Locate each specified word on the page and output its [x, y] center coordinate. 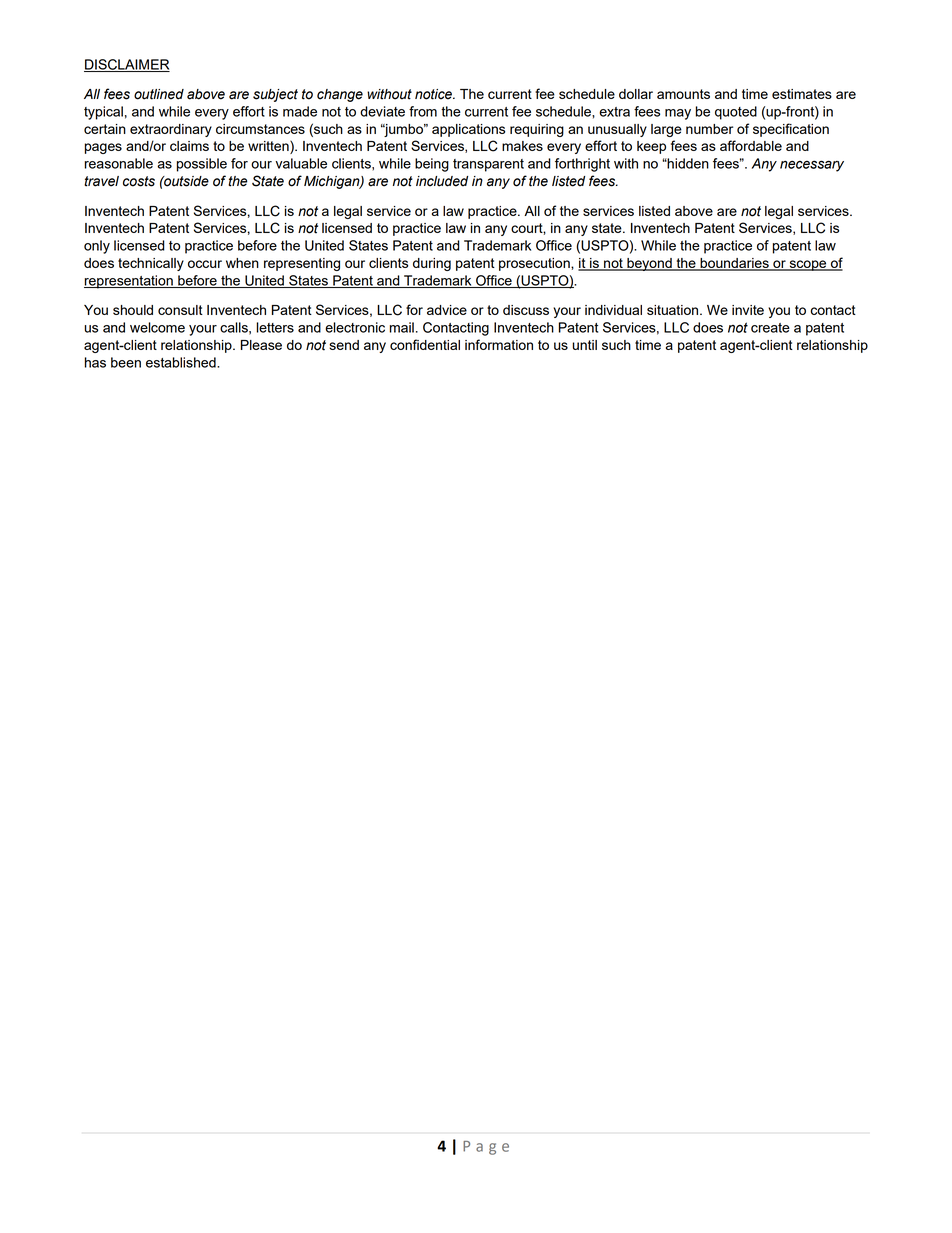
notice [434, 94]
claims [189, 146]
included [442, 181]
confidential [425, 344]
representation [129, 282]
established [182, 362]
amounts [683, 94]
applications [468, 130]
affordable [751, 145]
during [432, 264]
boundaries [734, 264]
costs [139, 181]
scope [808, 265]
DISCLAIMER [127, 65]
